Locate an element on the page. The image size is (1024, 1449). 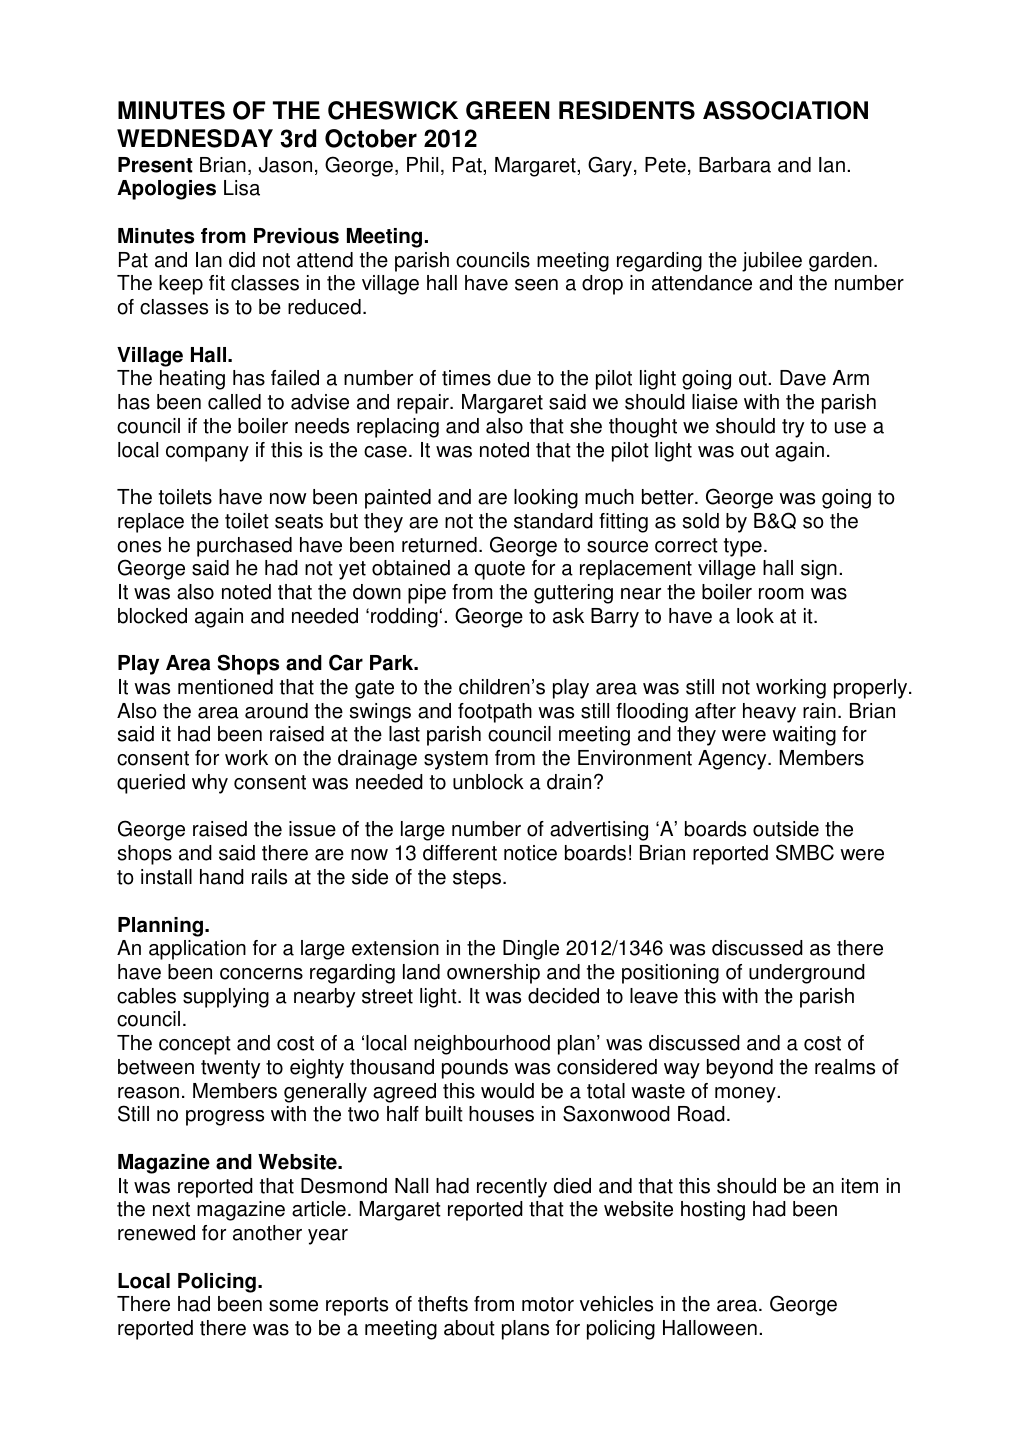
WEDNESDAY is located at coordinates (195, 138).
